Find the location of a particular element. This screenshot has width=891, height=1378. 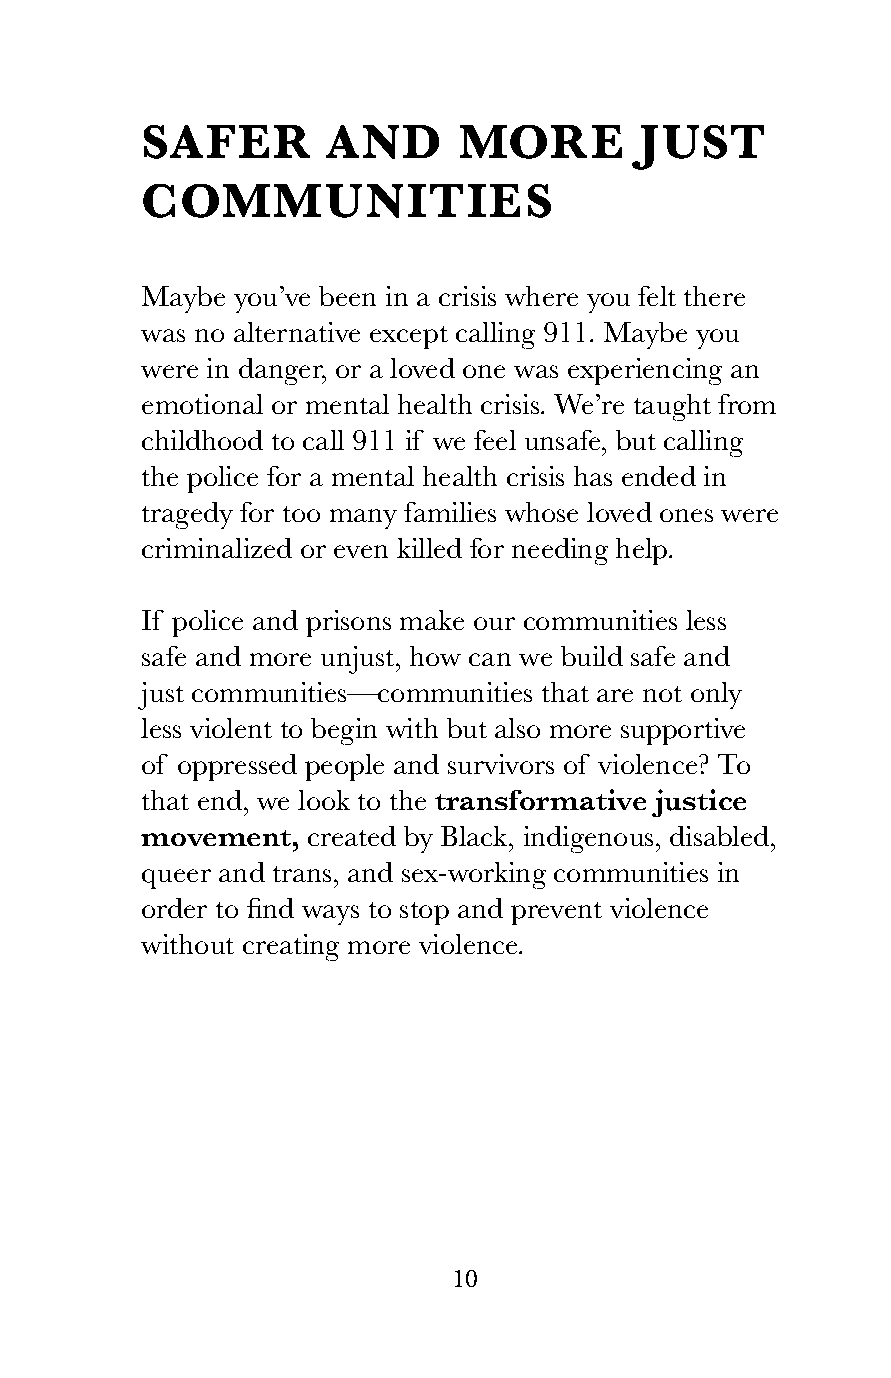

alternative is located at coordinates (297, 332).
